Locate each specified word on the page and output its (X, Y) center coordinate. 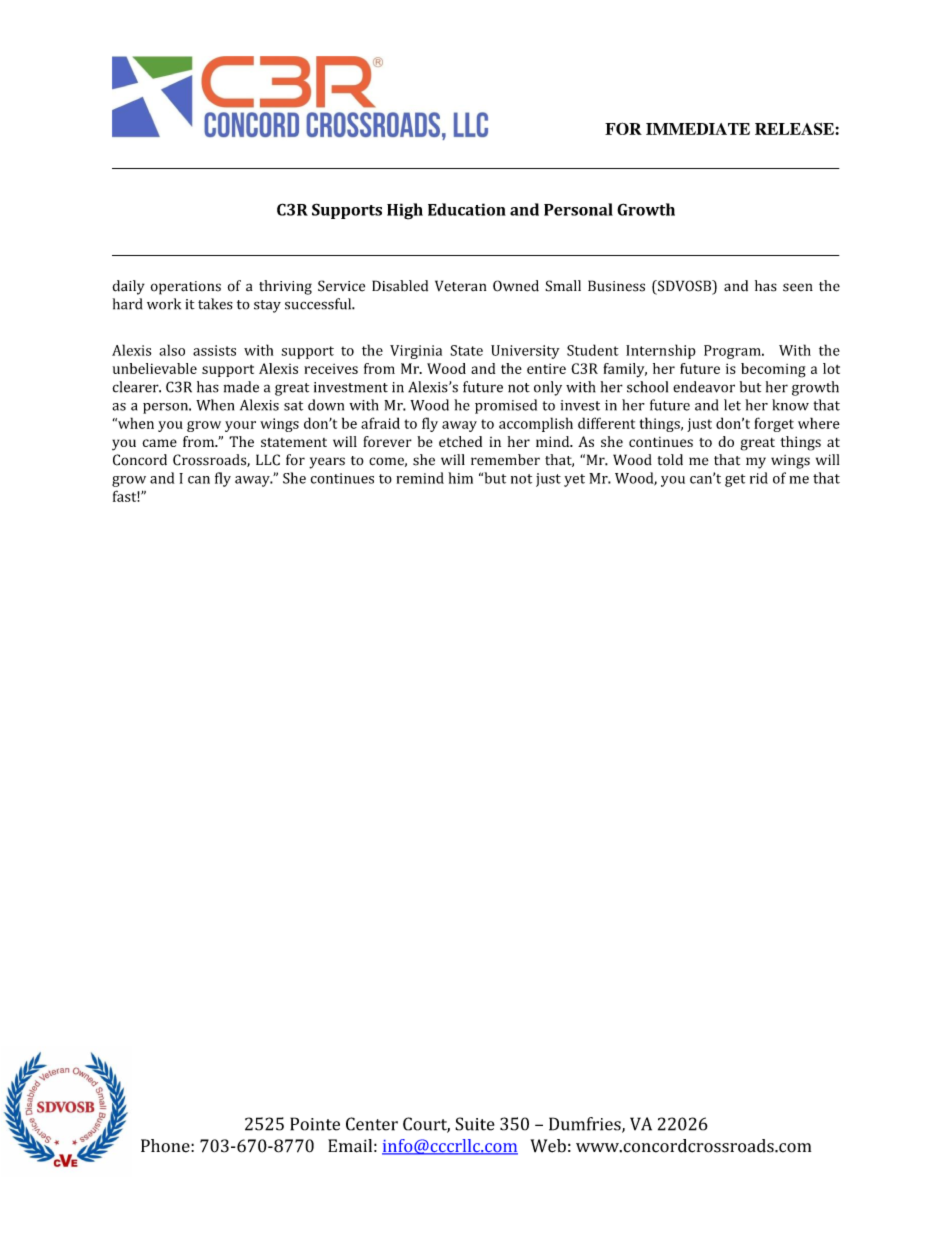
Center (372, 1124)
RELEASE (795, 129)
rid (759, 478)
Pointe (315, 1124)
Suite (475, 1124)
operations (185, 288)
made (241, 387)
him (460, 478)
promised (506, 406)
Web (548, 1146)
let (732, 405)
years (327, 463)
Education (467, 209)
